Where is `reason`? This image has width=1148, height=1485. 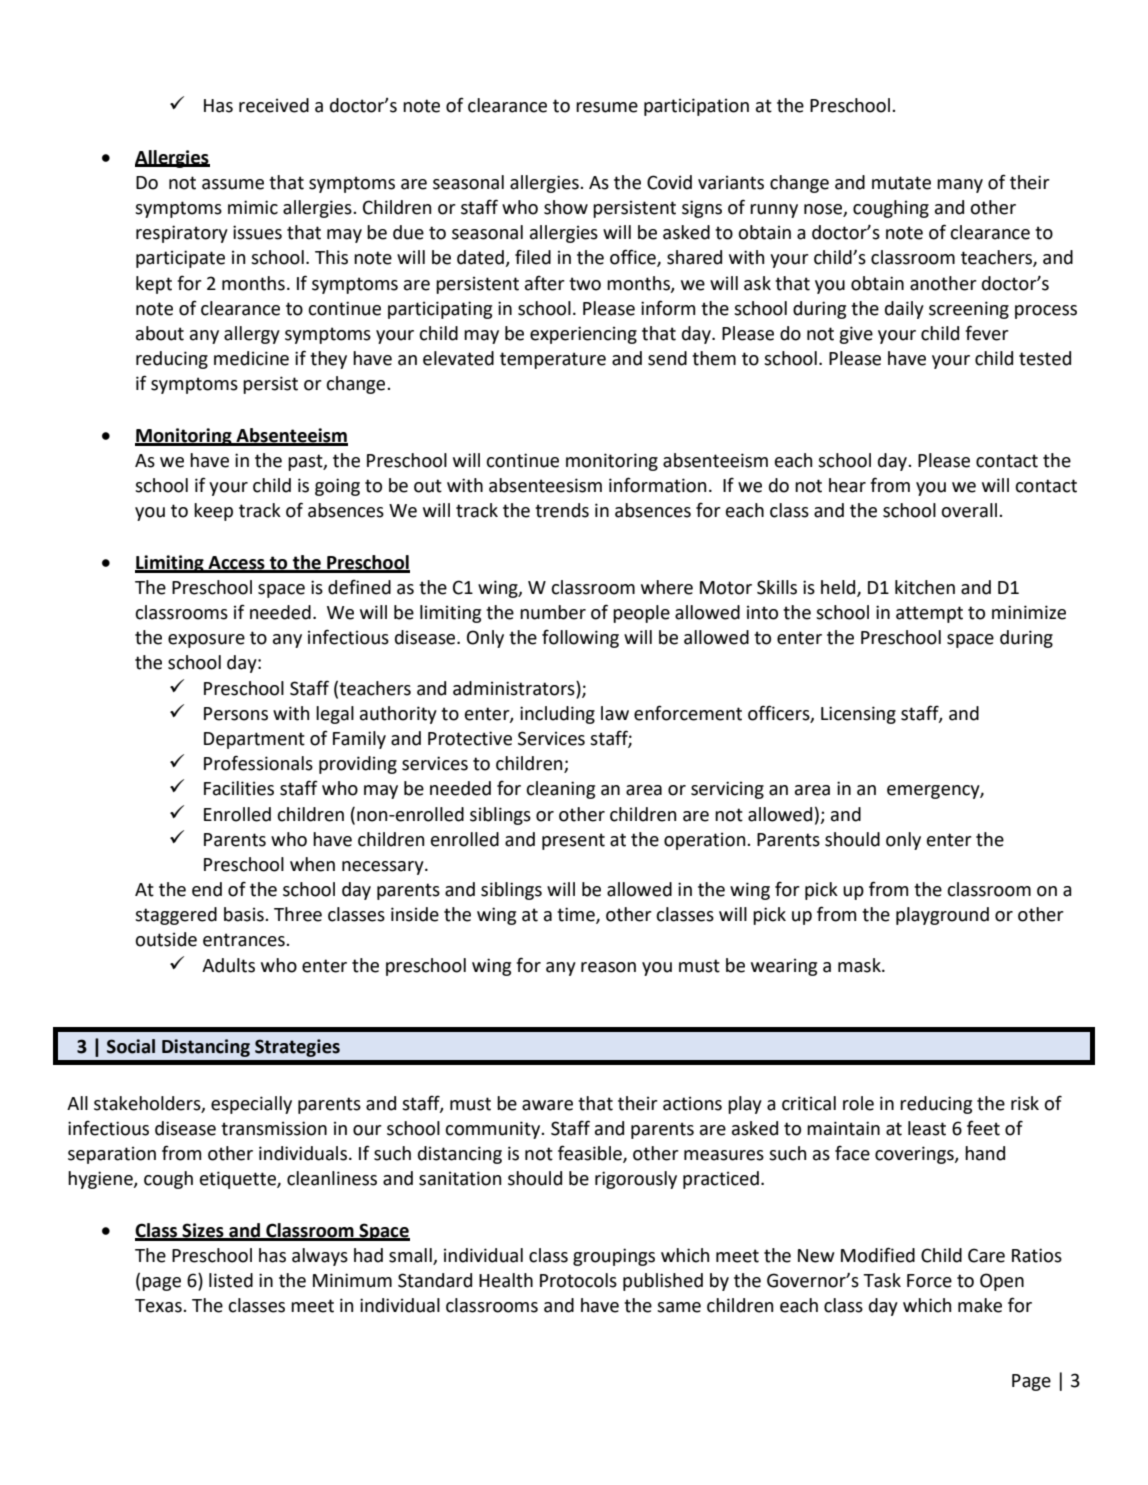 reason is located at coordinates (608, 967).
